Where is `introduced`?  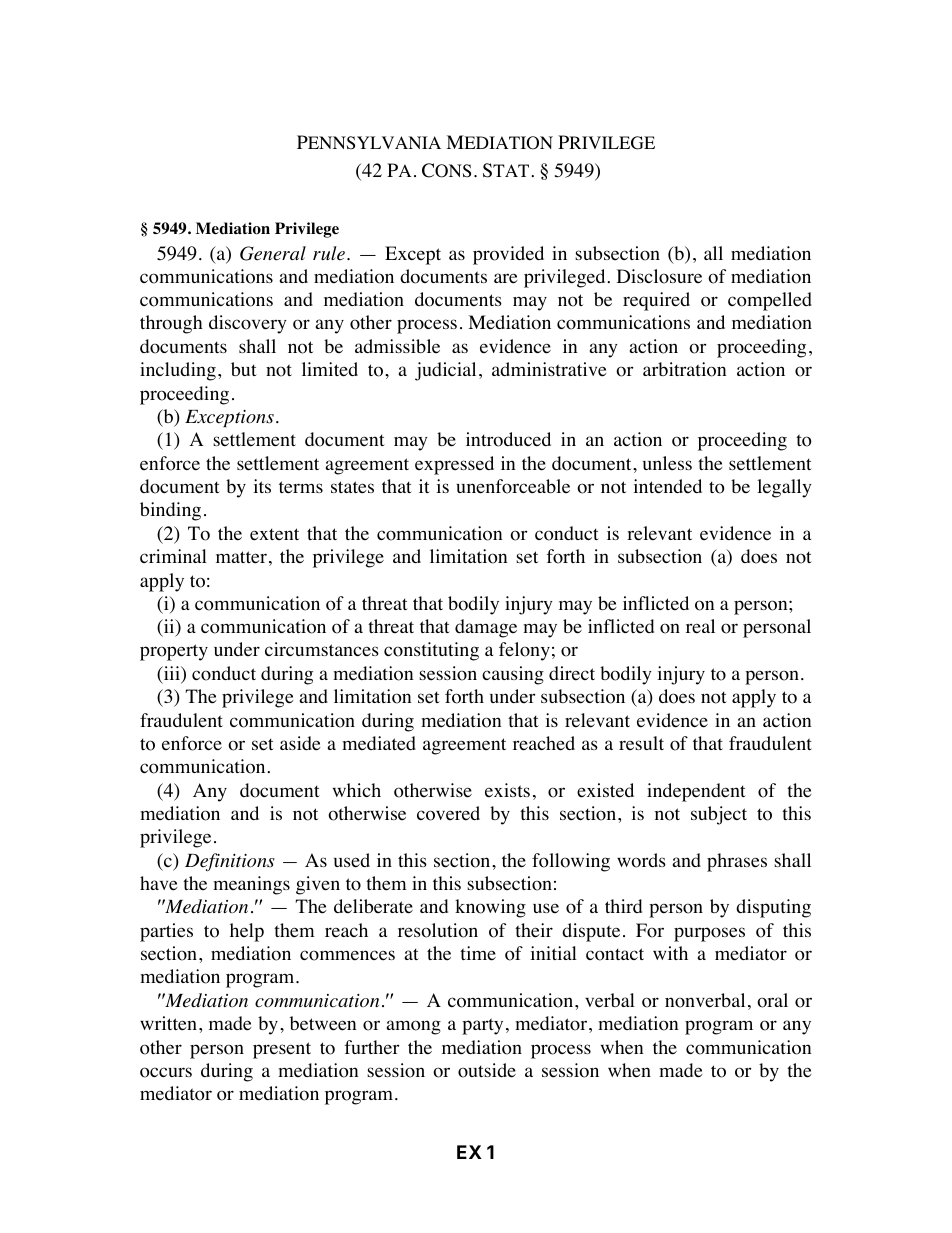
introduced is located at coordinates (508, 439).
